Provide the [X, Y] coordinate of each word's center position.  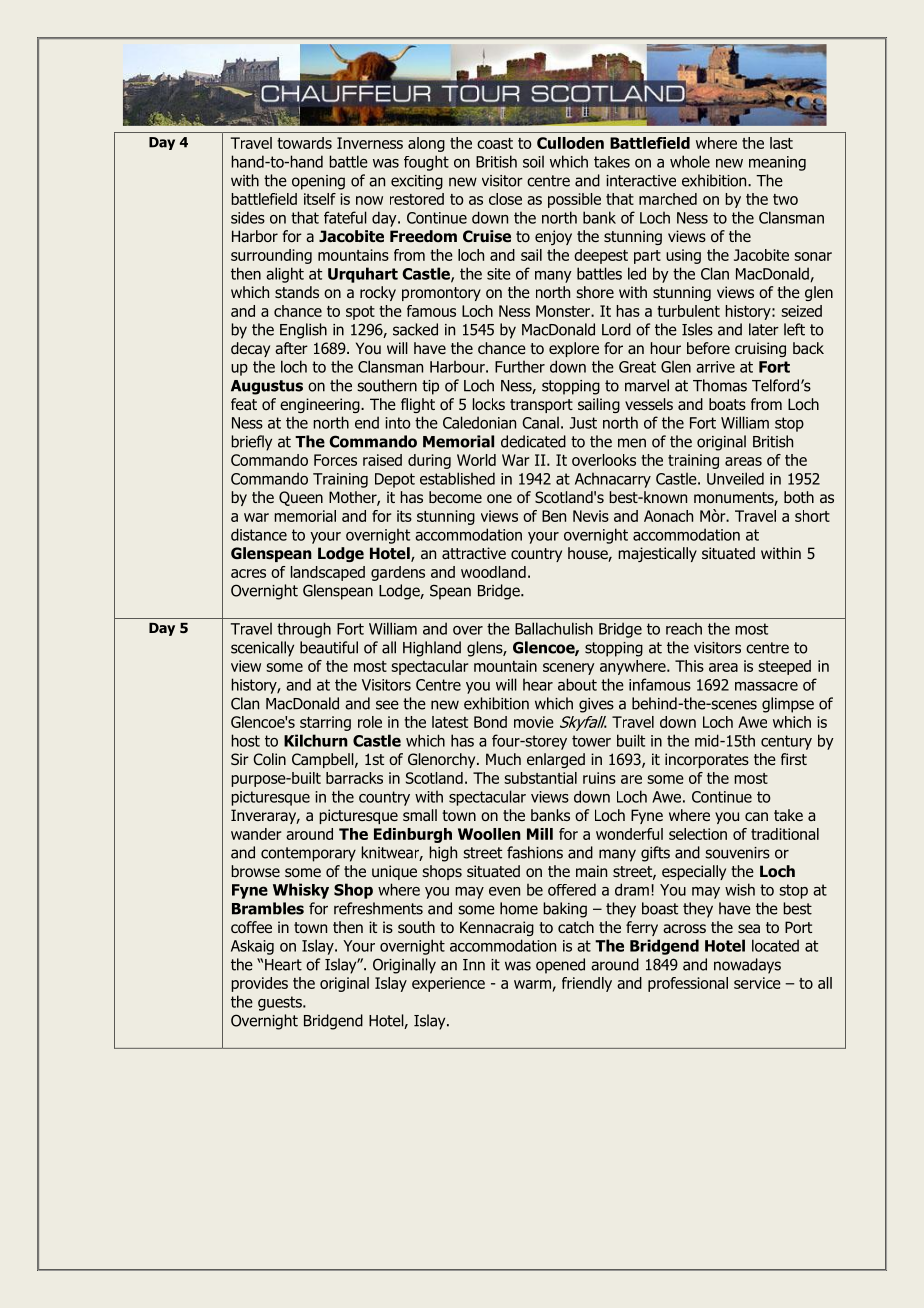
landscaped [328, 573]
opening [318, 182]
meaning [777, 163]
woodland [493, 572]
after [291, 348]
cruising [760, 349]
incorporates [707, 760]
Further [520, 366]
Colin [269, 759]
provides [259, 984]
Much [503, 759]
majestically [657, 554]
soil [533, 161]
